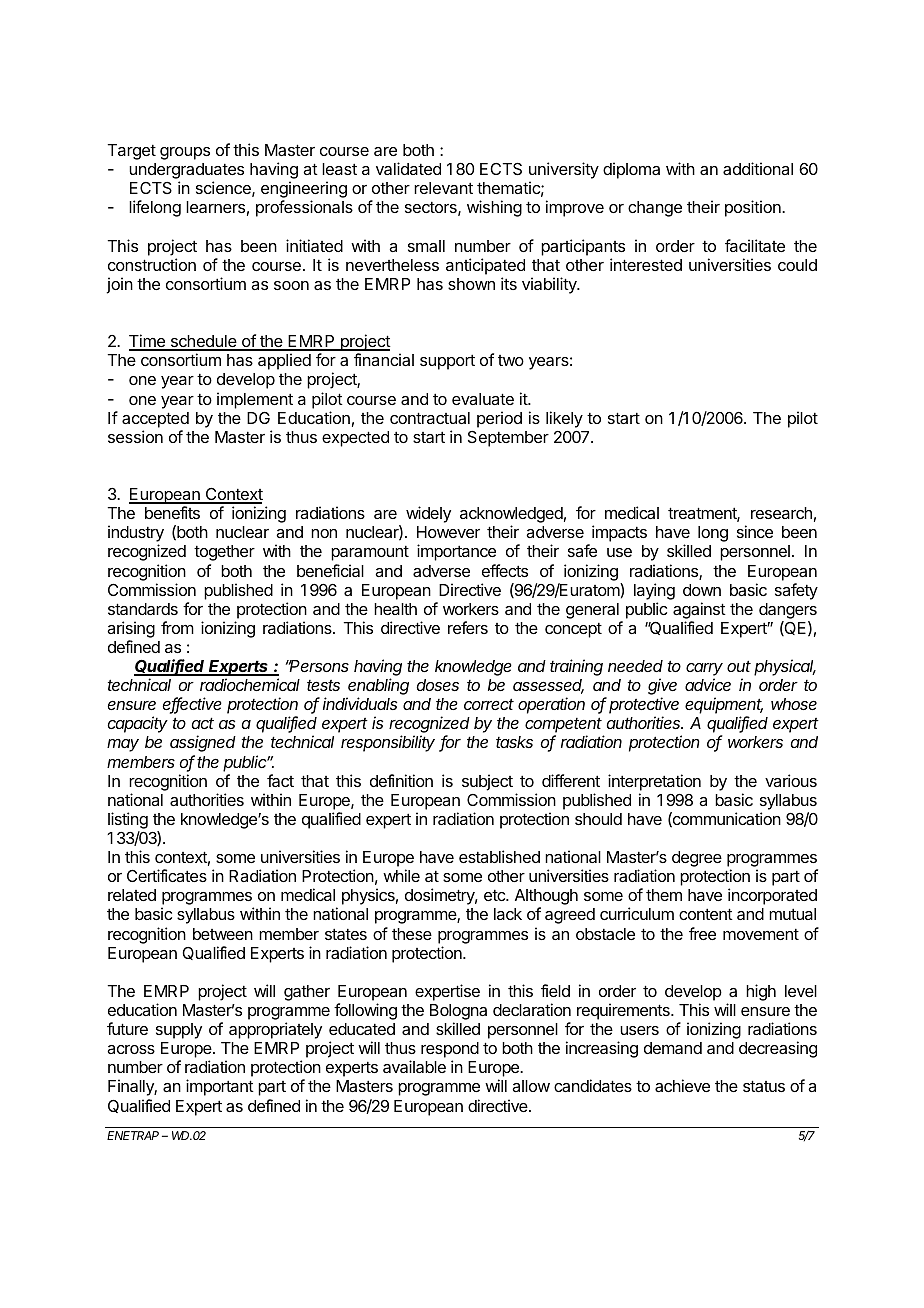 The height and width of the screenshot is (1308, 924). Describe the element at coordinates (699, 610) in the screenshot. I see `against` at that location.
